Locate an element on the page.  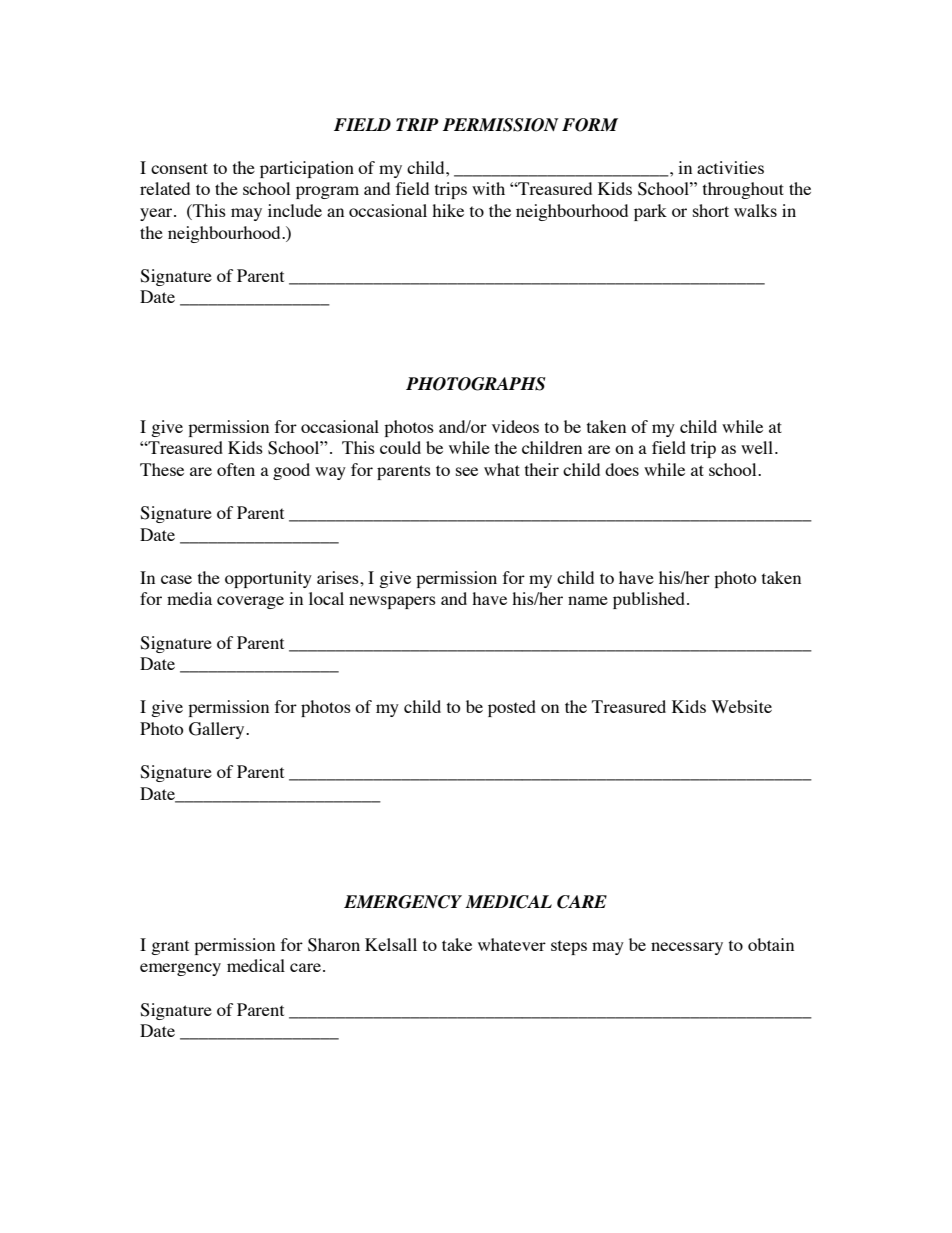
opportunity is located at coordinates (268, 579).
